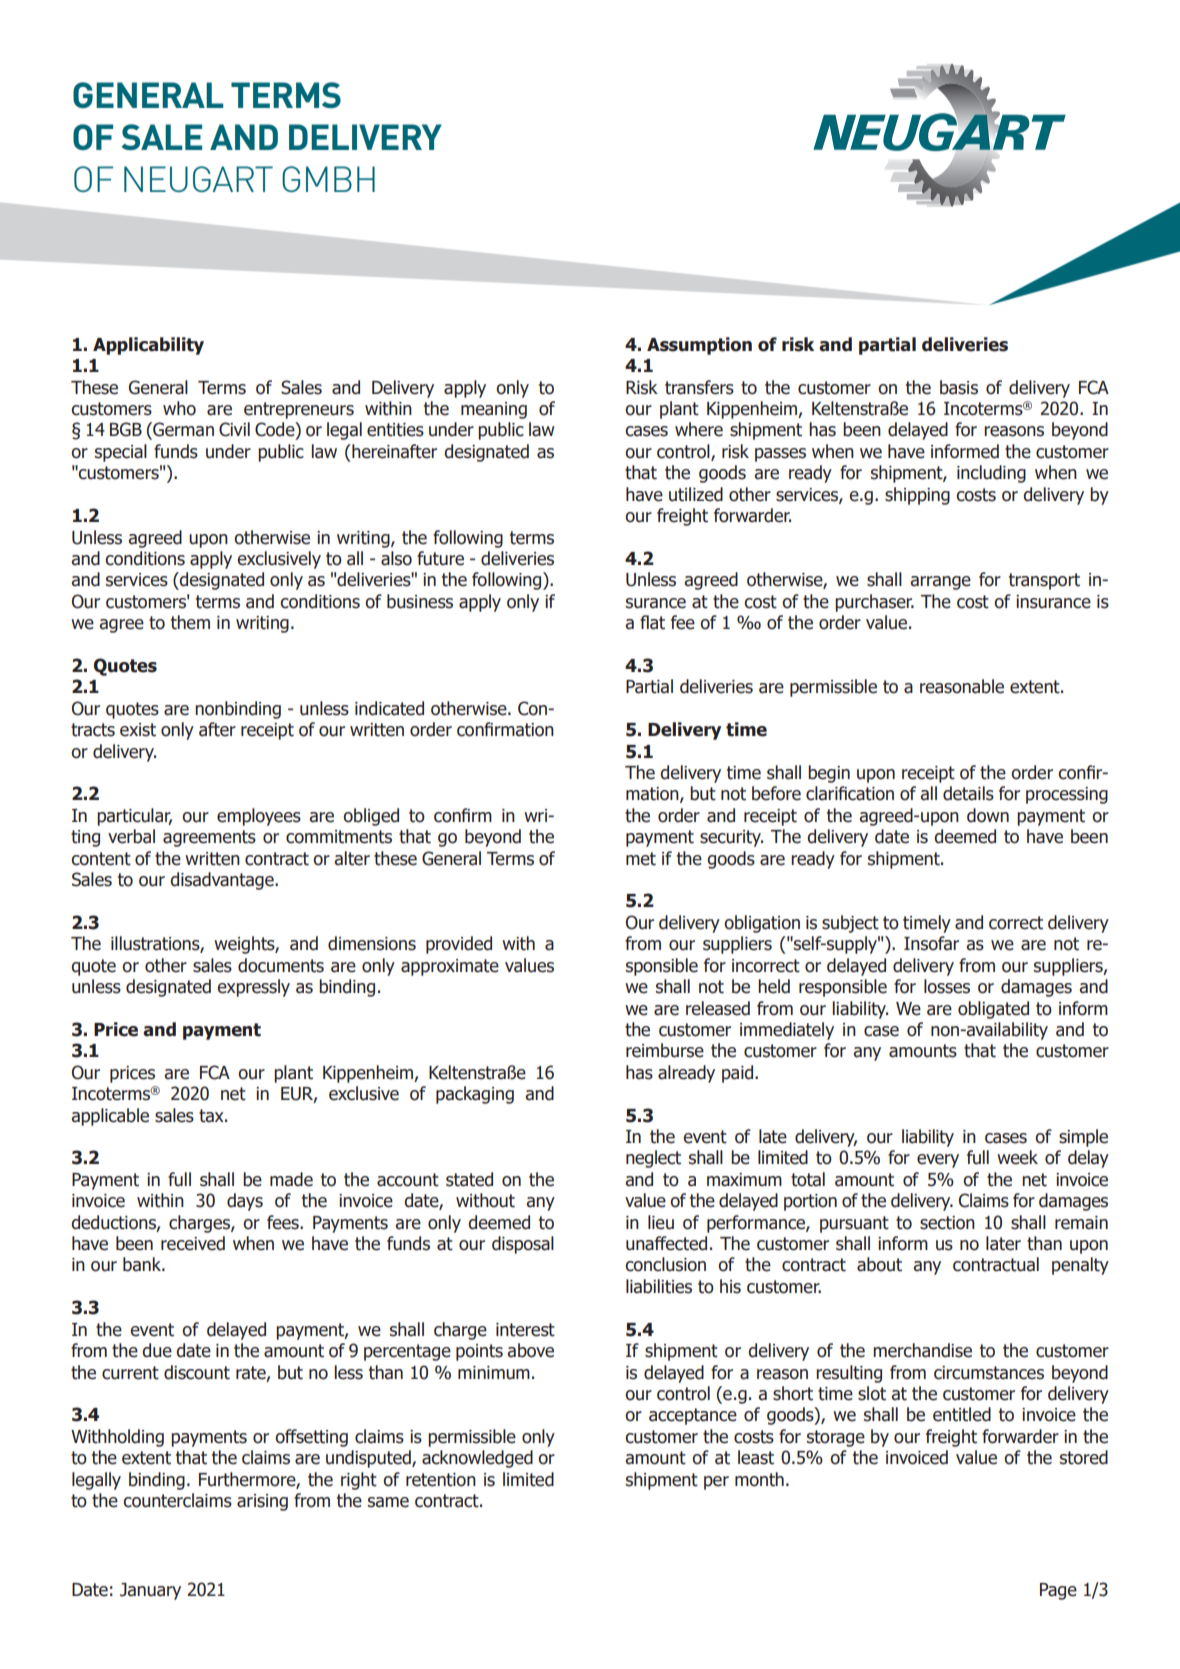 The image size is (1180, 1669). Describe the element at coordinates (959, 387) in the screenshot. I see `basis` at that location.
